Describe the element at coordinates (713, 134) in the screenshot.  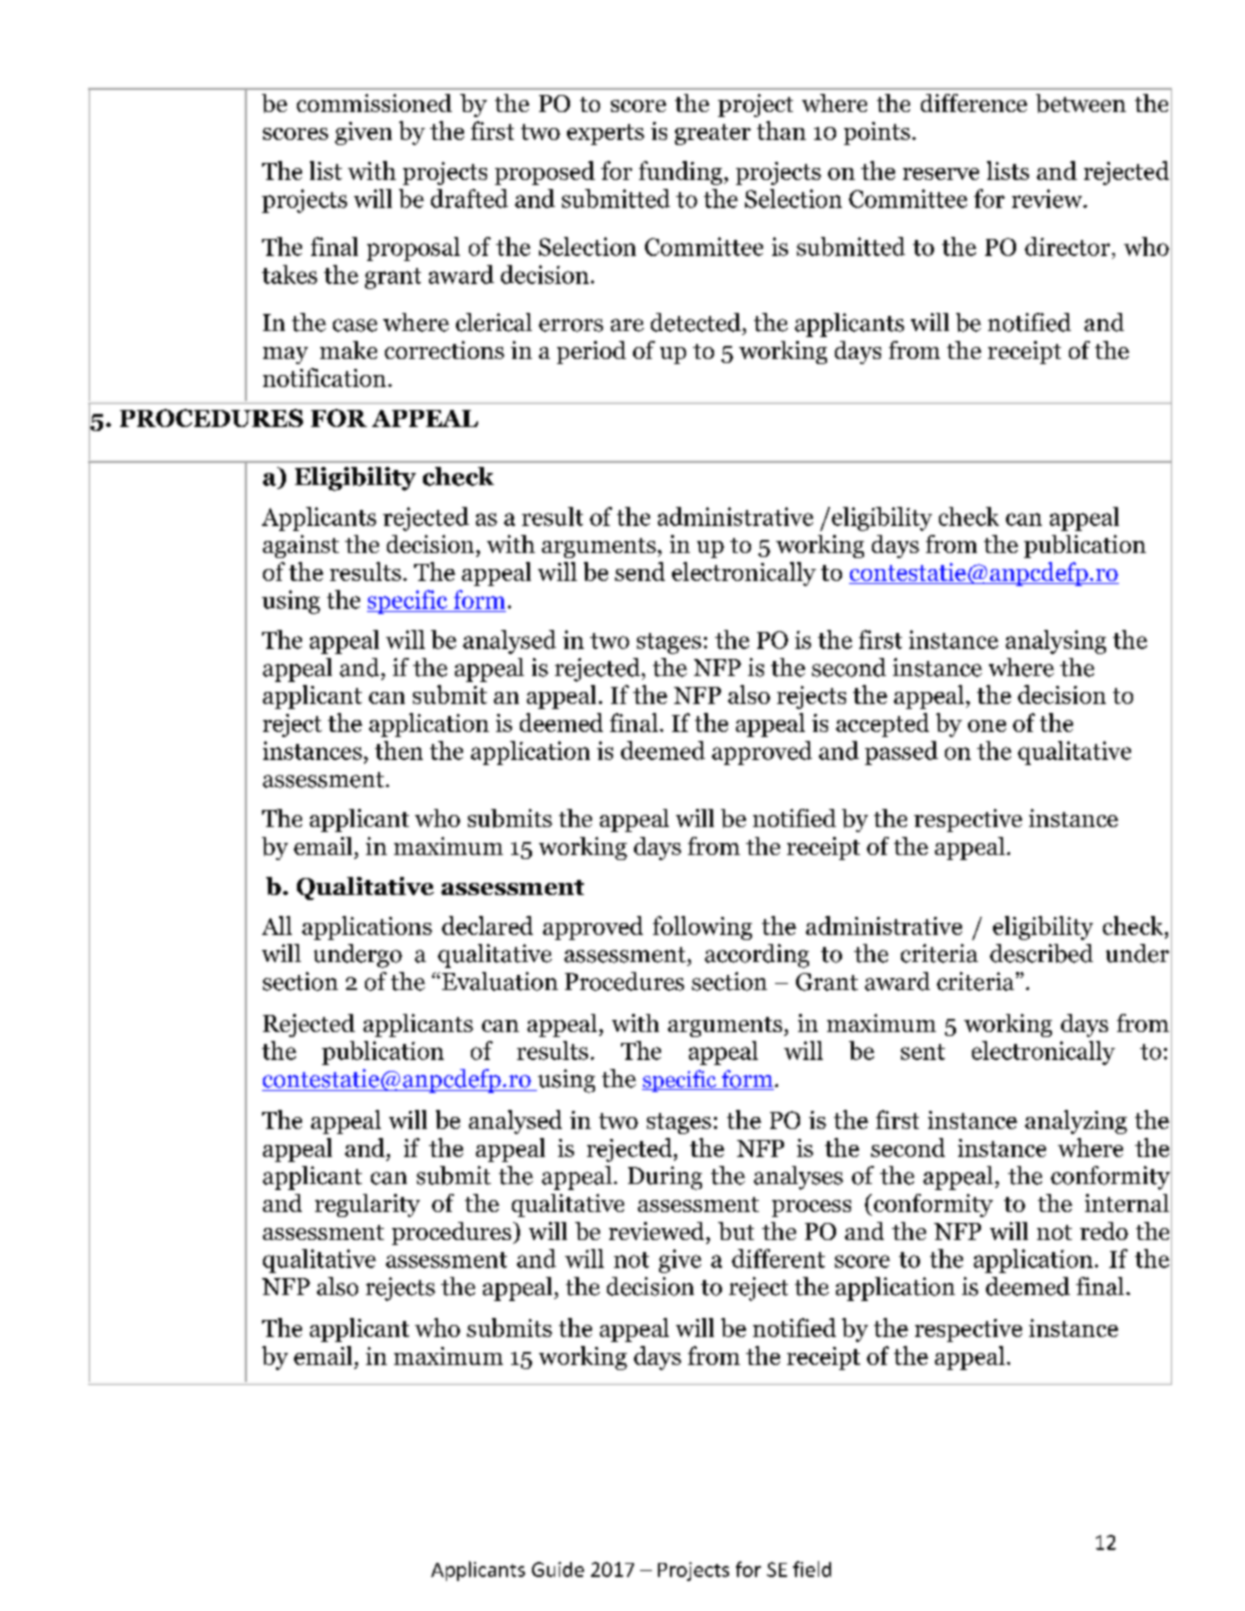
I see `greater` at that location.
